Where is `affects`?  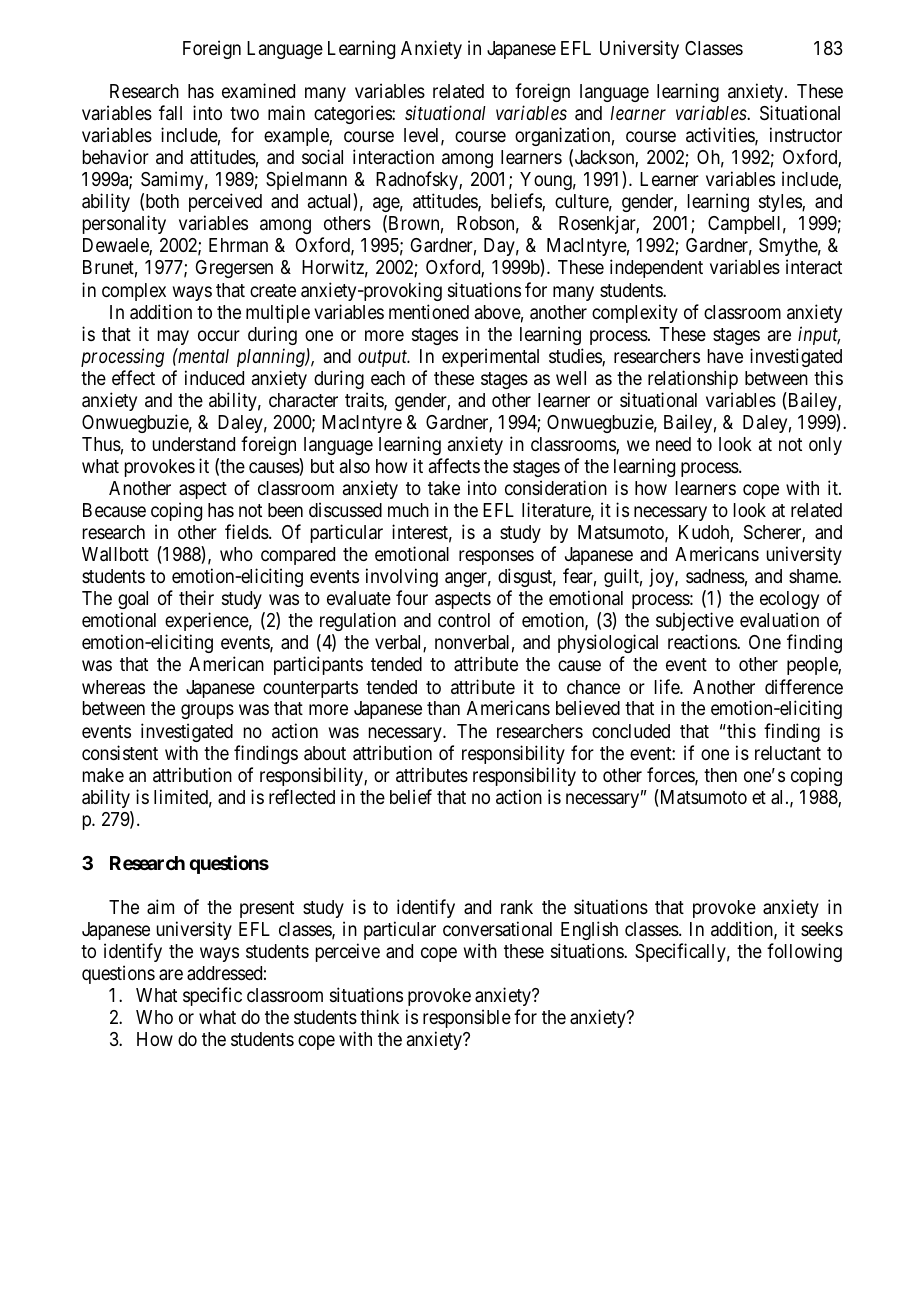 affects is located at coordinates (454, 465).
